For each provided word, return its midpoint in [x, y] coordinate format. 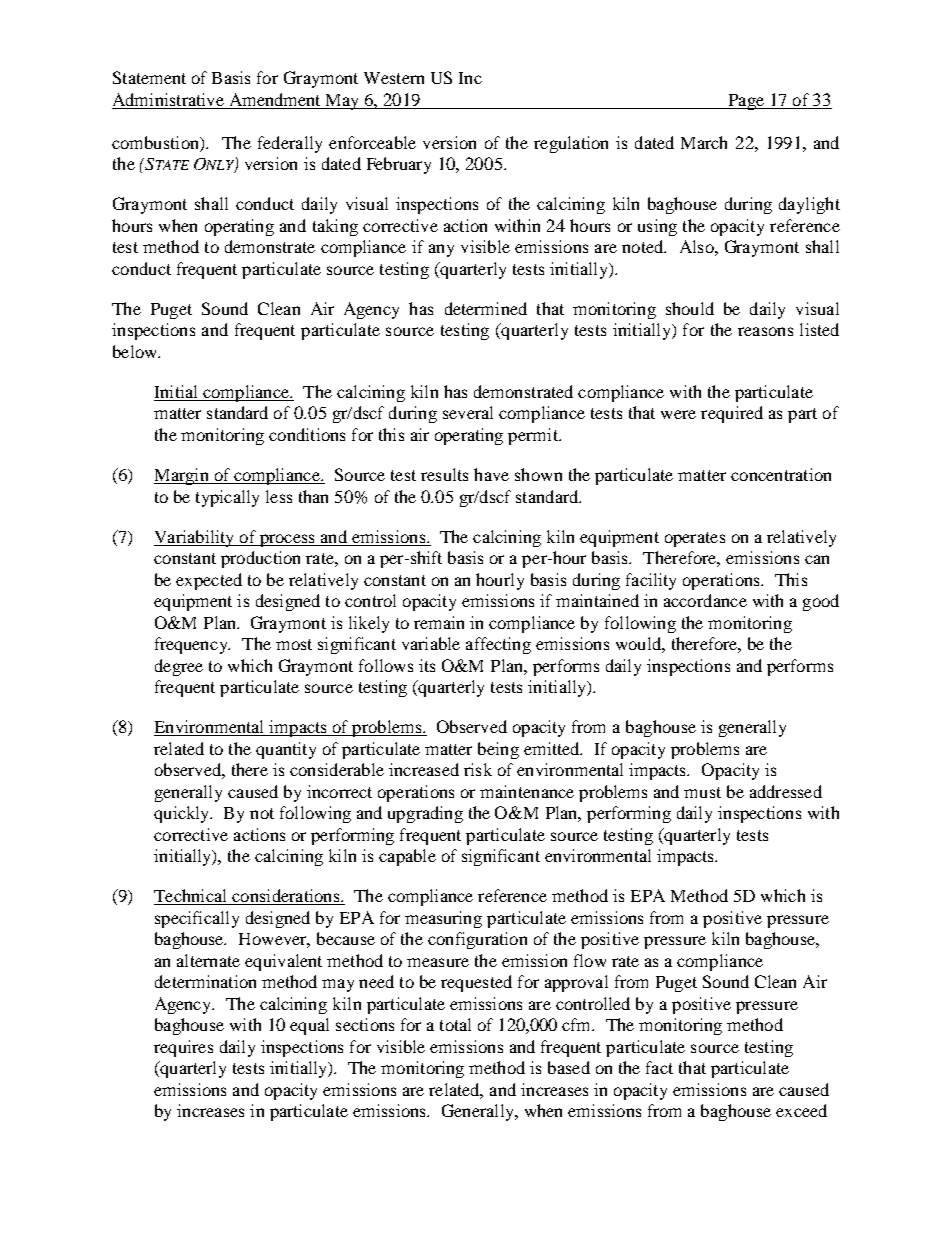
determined [486, 308]
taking [335, 227]
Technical [191, 897]
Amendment [275, 99]
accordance [705, 600]
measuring [443, 919]
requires [183, 1048]
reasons [765, 331]
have [491, 474]
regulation [571, 144]
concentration [781, 474]
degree [179, 667]
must [702, 792]
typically [227, 498]
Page [746, 102]
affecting [498, 645]
